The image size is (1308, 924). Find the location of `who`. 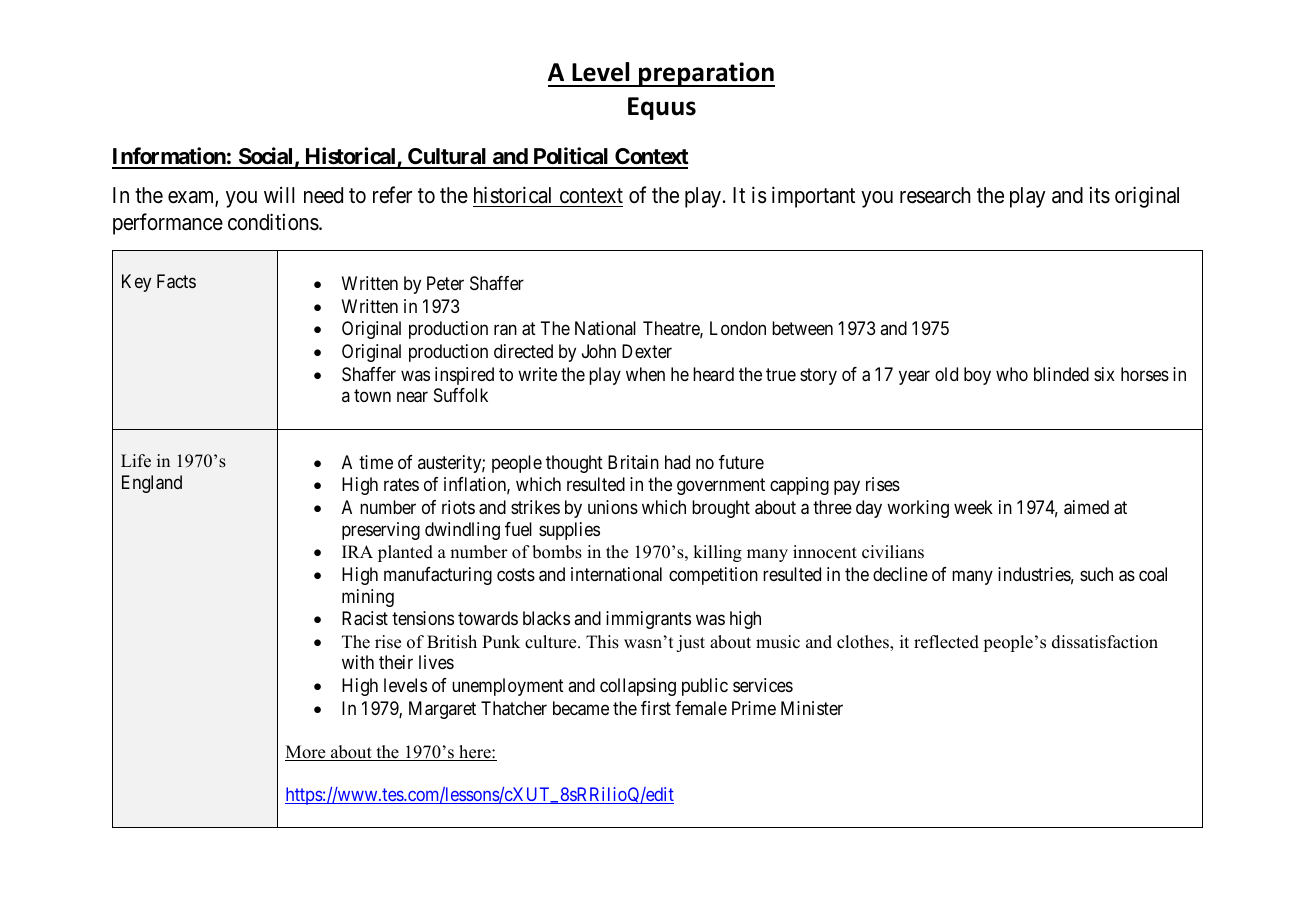

who is located at coordinates (1012, 374).
